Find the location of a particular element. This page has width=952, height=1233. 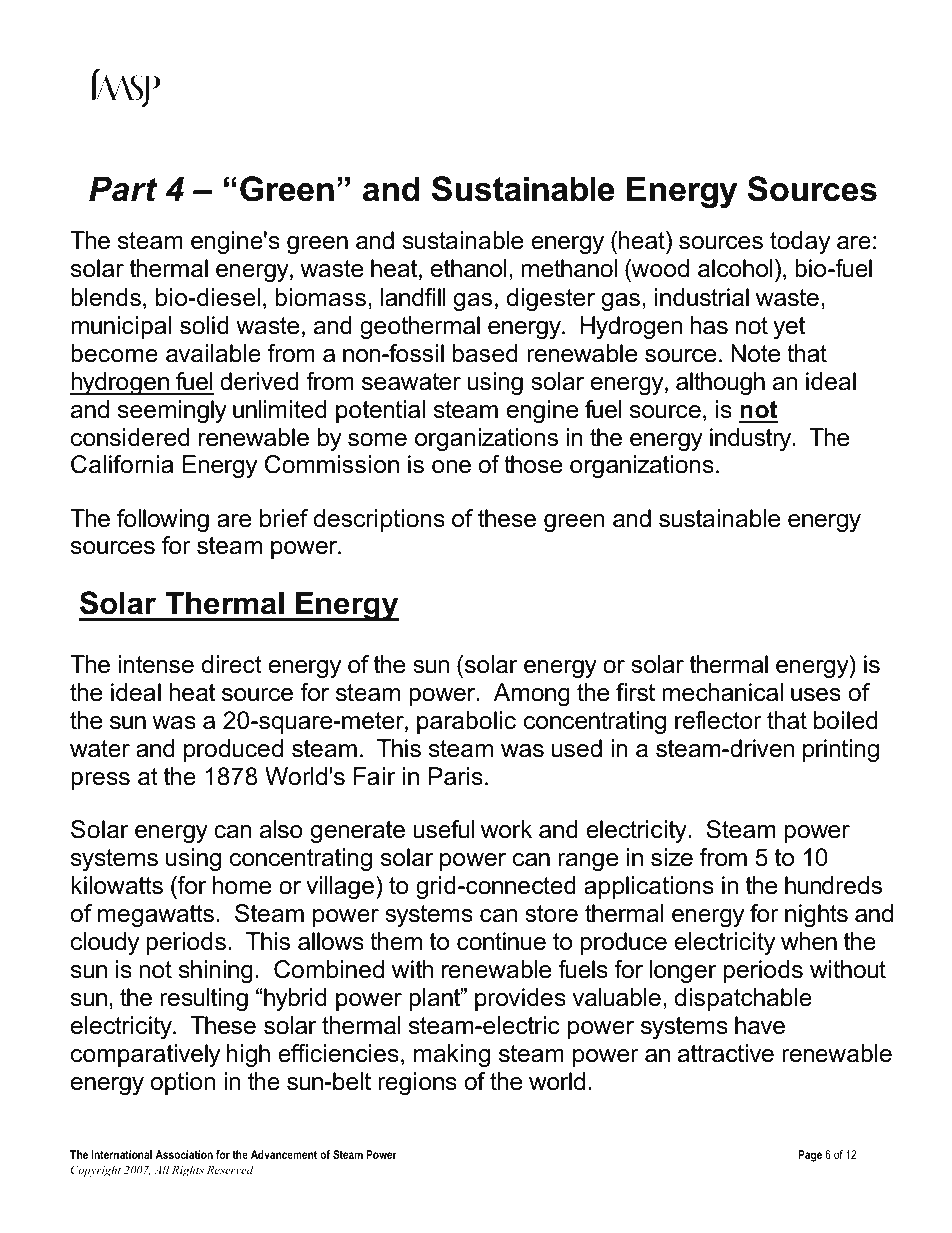

following is located at coordinates (163, 520).
